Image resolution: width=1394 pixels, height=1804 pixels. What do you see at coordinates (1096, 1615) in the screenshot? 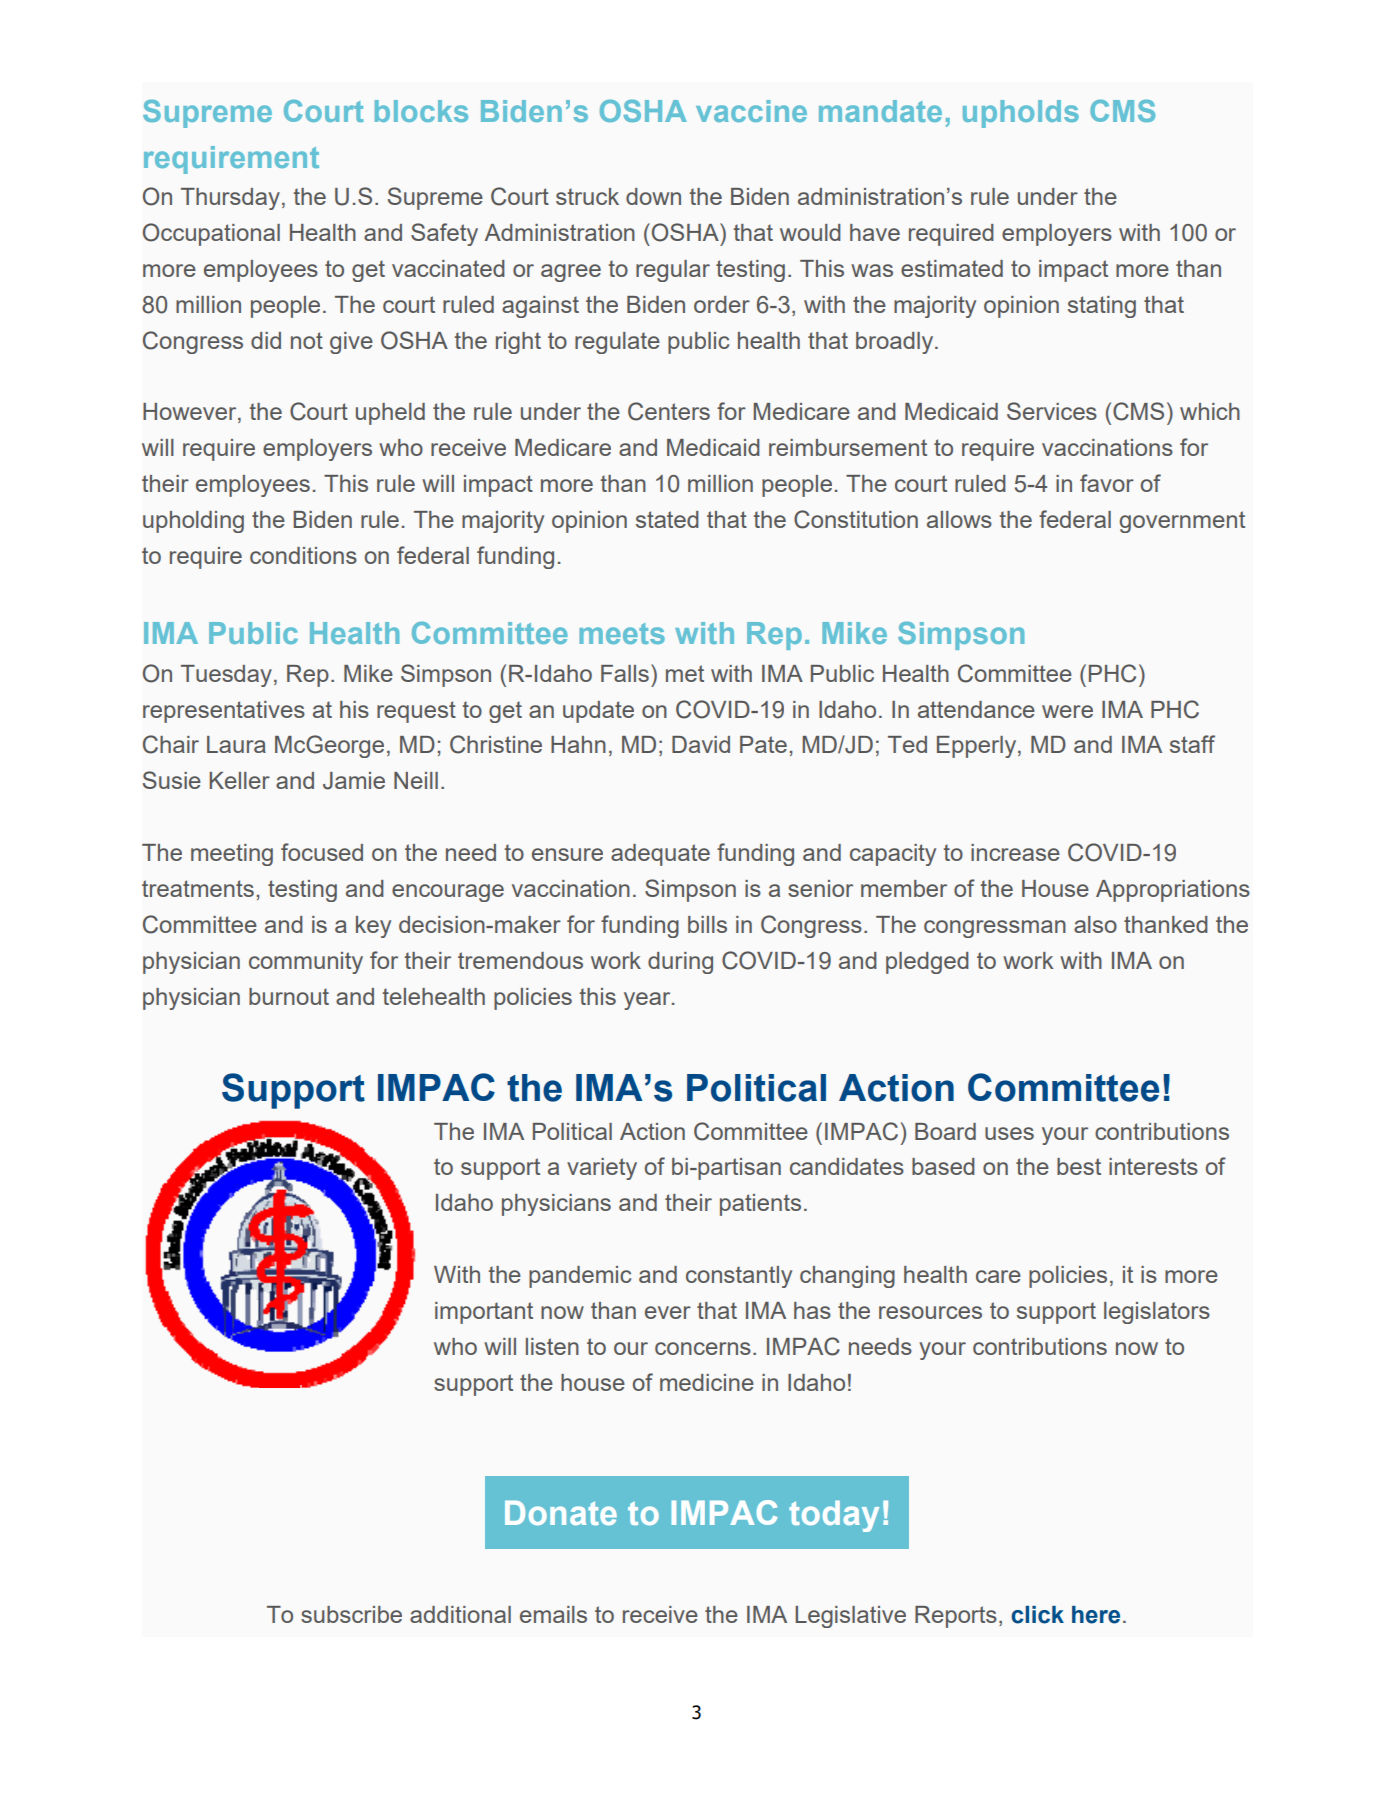
I see `here` at bounding box center [1096, 1615].
